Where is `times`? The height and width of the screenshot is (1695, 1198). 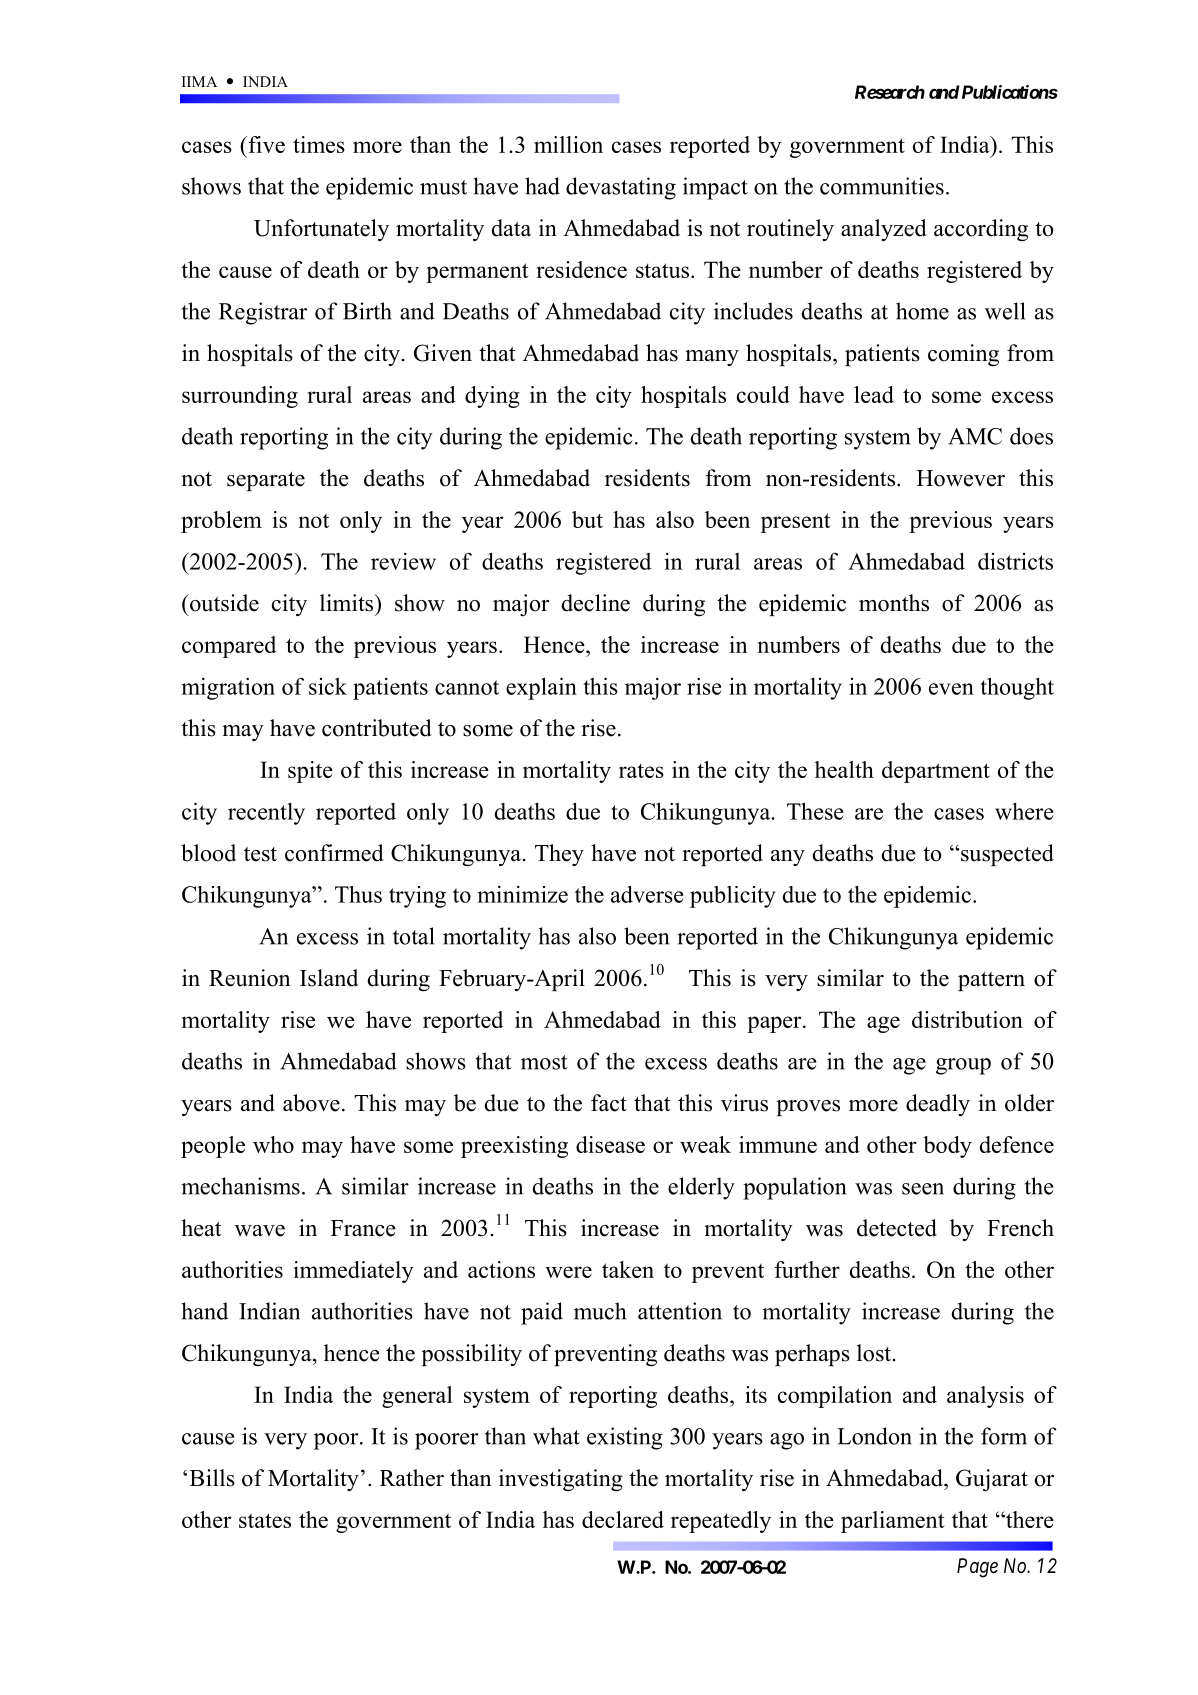 times is located at coordinates (319, 144).
